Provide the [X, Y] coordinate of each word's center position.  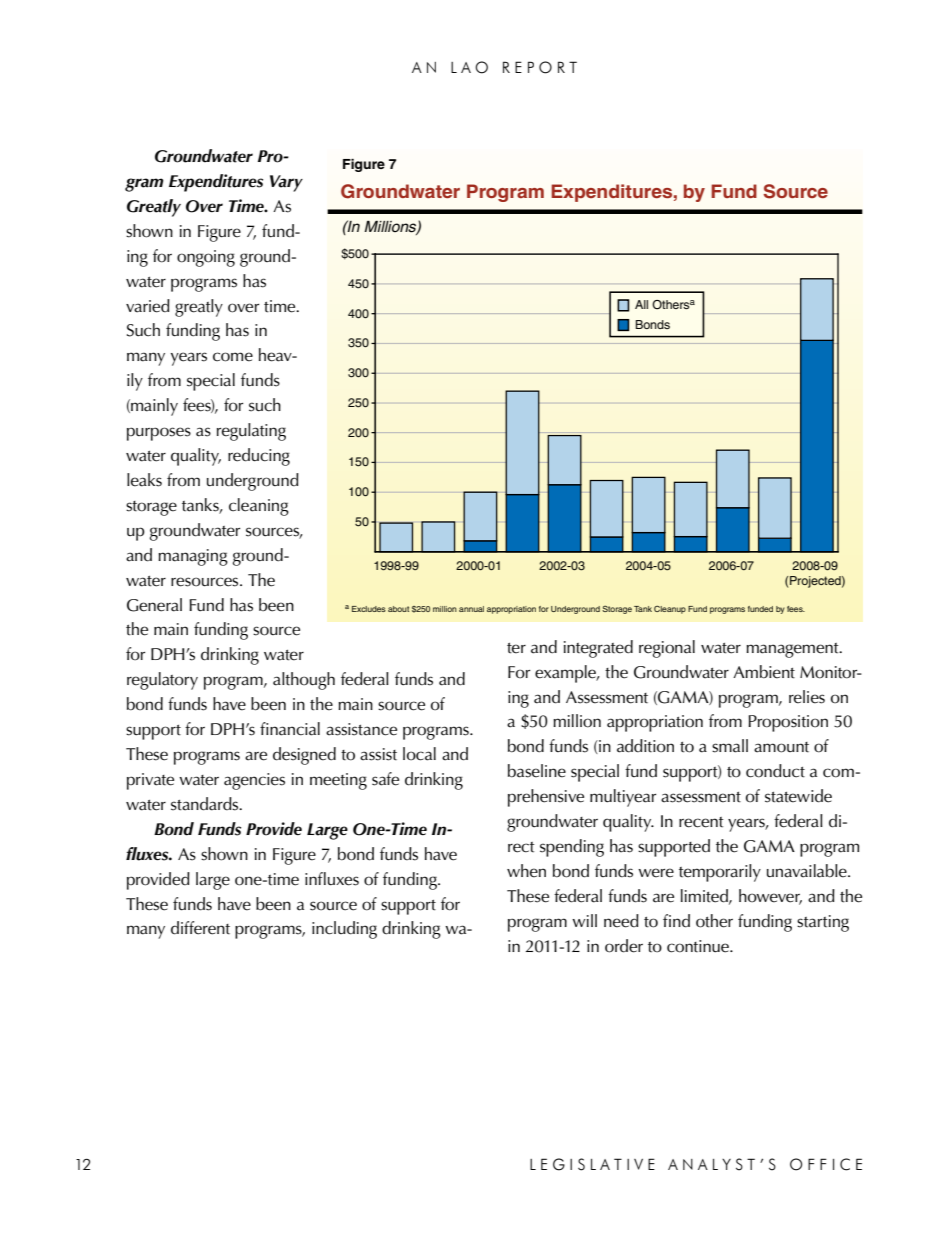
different [200, 928]
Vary [286, 183]
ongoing [206, 258]
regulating [251, 432]
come [233, 357]
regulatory [162, 681]
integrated [598, 649]
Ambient [764, 672]
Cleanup [670, 610]
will [584, 920]
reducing [259, 457]
